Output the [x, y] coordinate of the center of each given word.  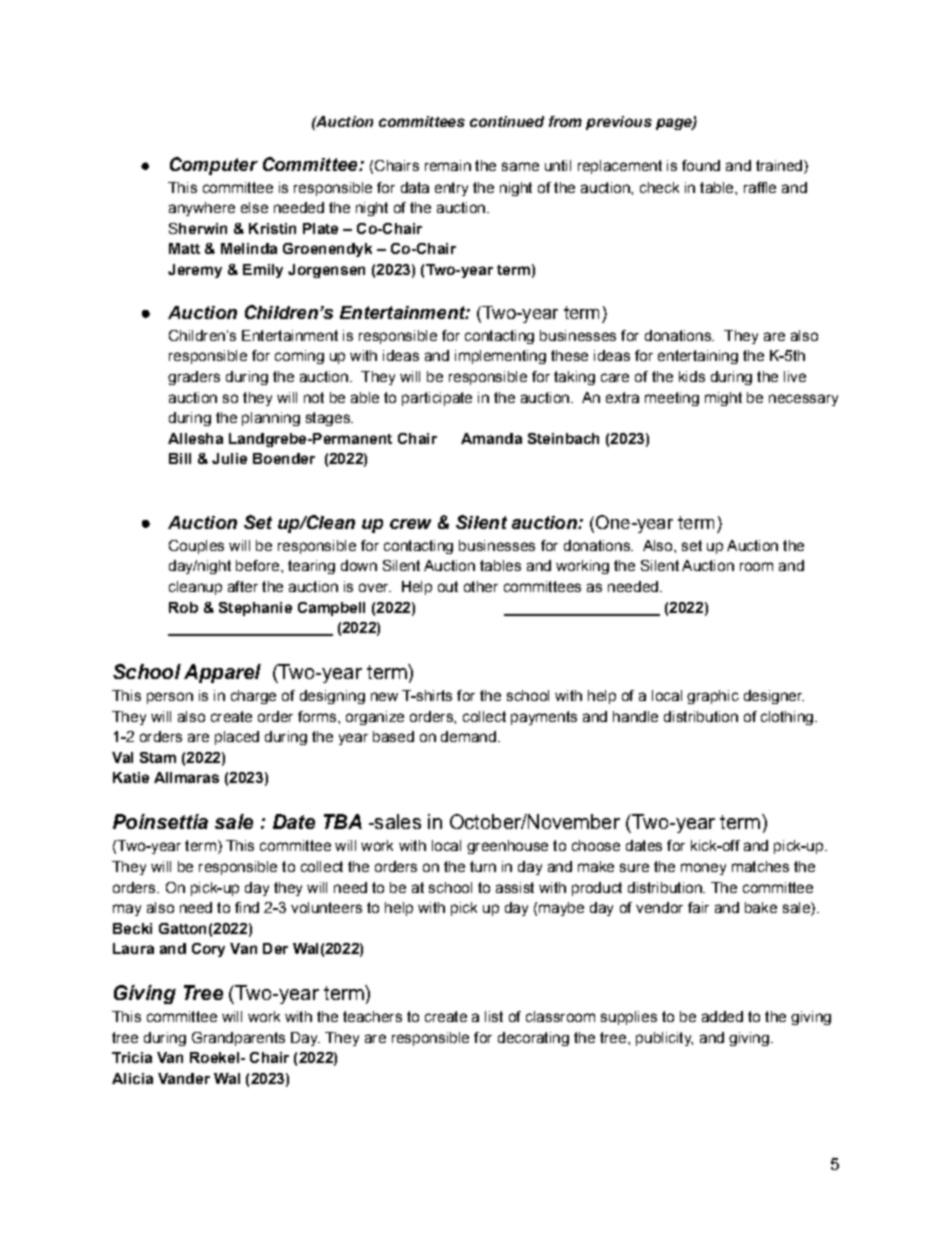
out [448, 586]
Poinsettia [160, 821]
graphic [713, 697]
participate [437, 399]
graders [194, 378]
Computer [214, 166]
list [494, 1016]
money [703, 869]
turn [483, 866]
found [701, 165]
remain [448, 165]
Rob [183, 607]
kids [692, 376]
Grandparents [238, 1039]
